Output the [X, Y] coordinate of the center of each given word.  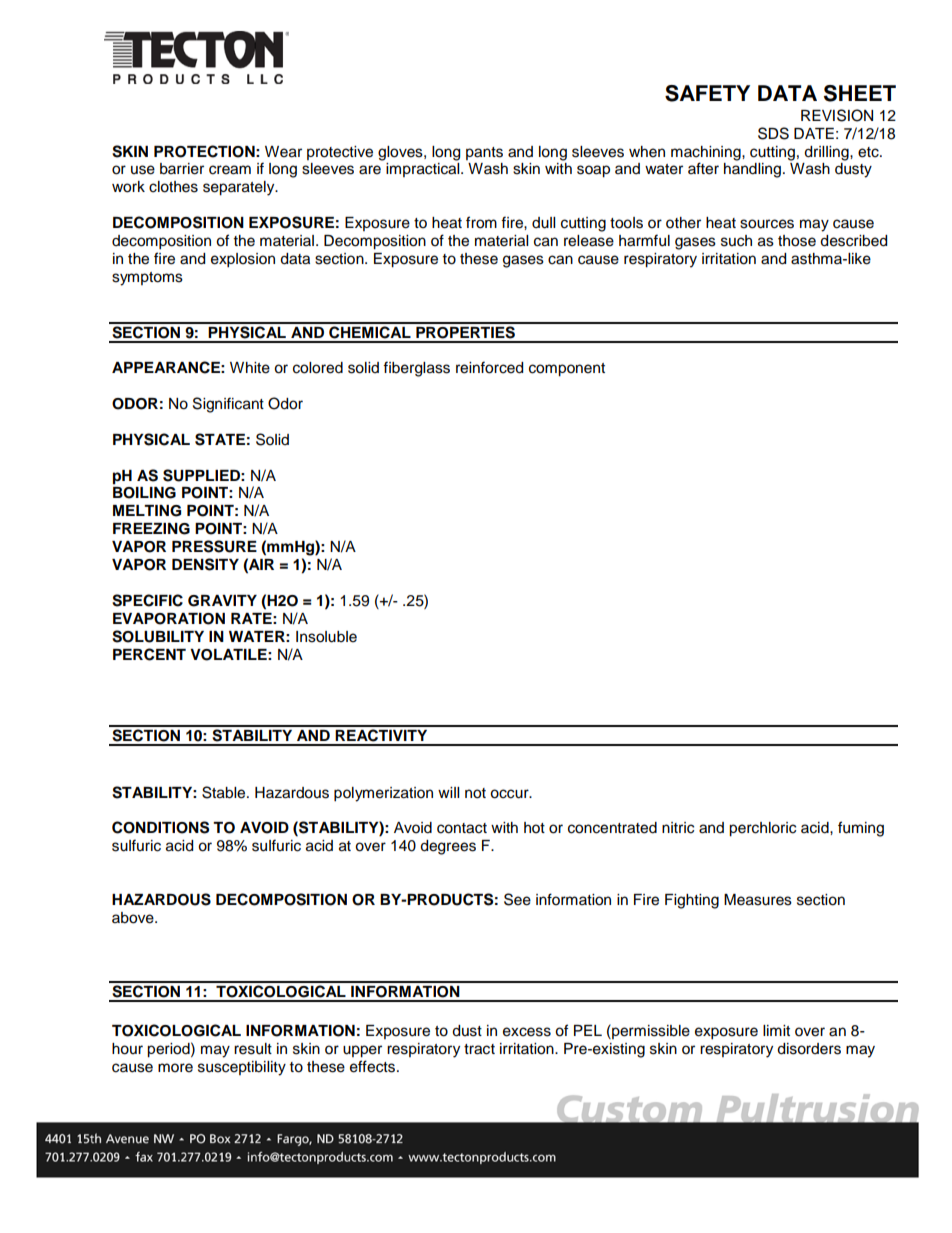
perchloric [762, 829]
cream [230, 170]
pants [484, 153]
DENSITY [205, 564]
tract [479, 1049]
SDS [773, 133]
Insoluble [326, 637]
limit [776, 1030]
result [253, 1049]
